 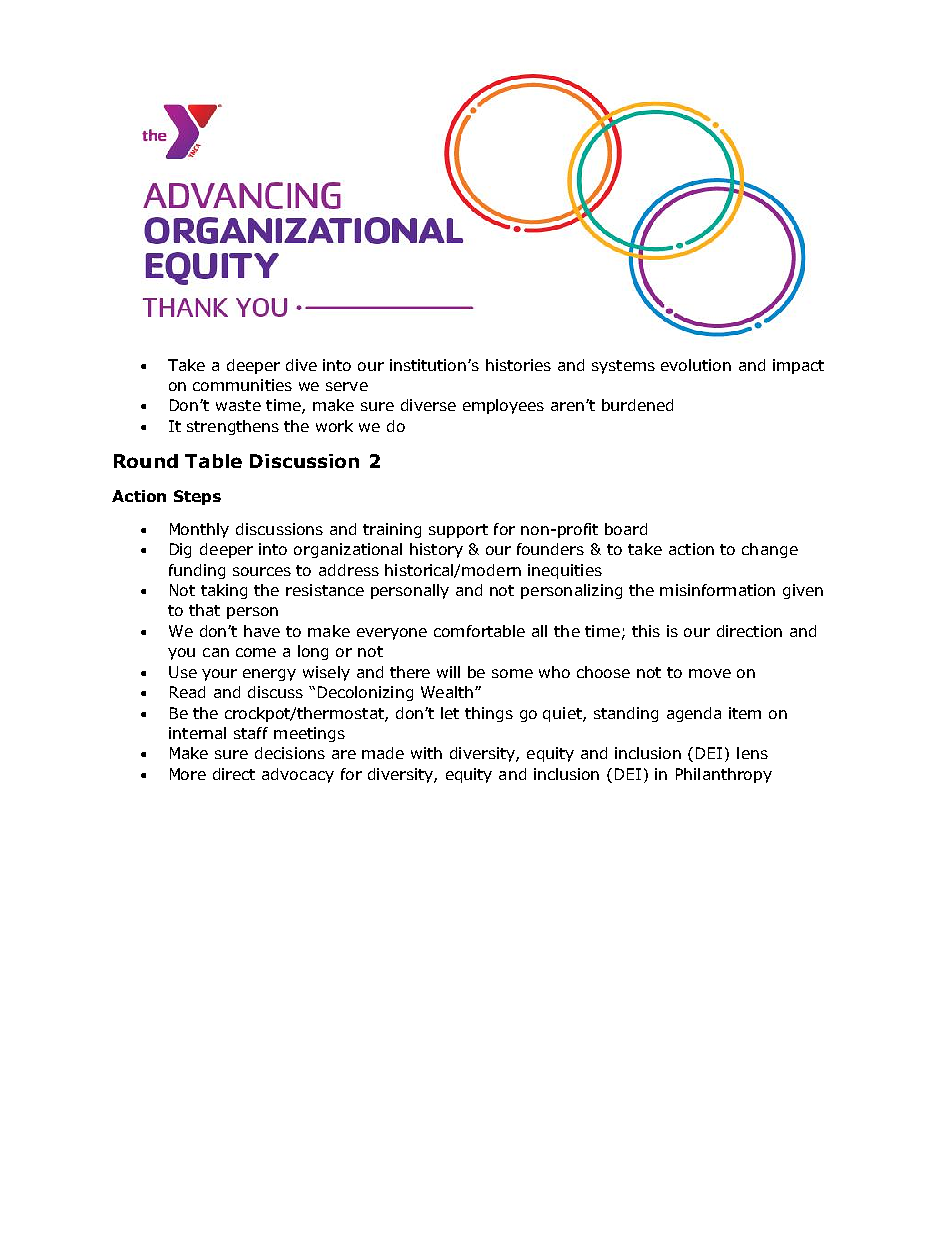 What do you see at coordinates (436, 550) in the image?
I see `history` at bounding box center [436, 550].
